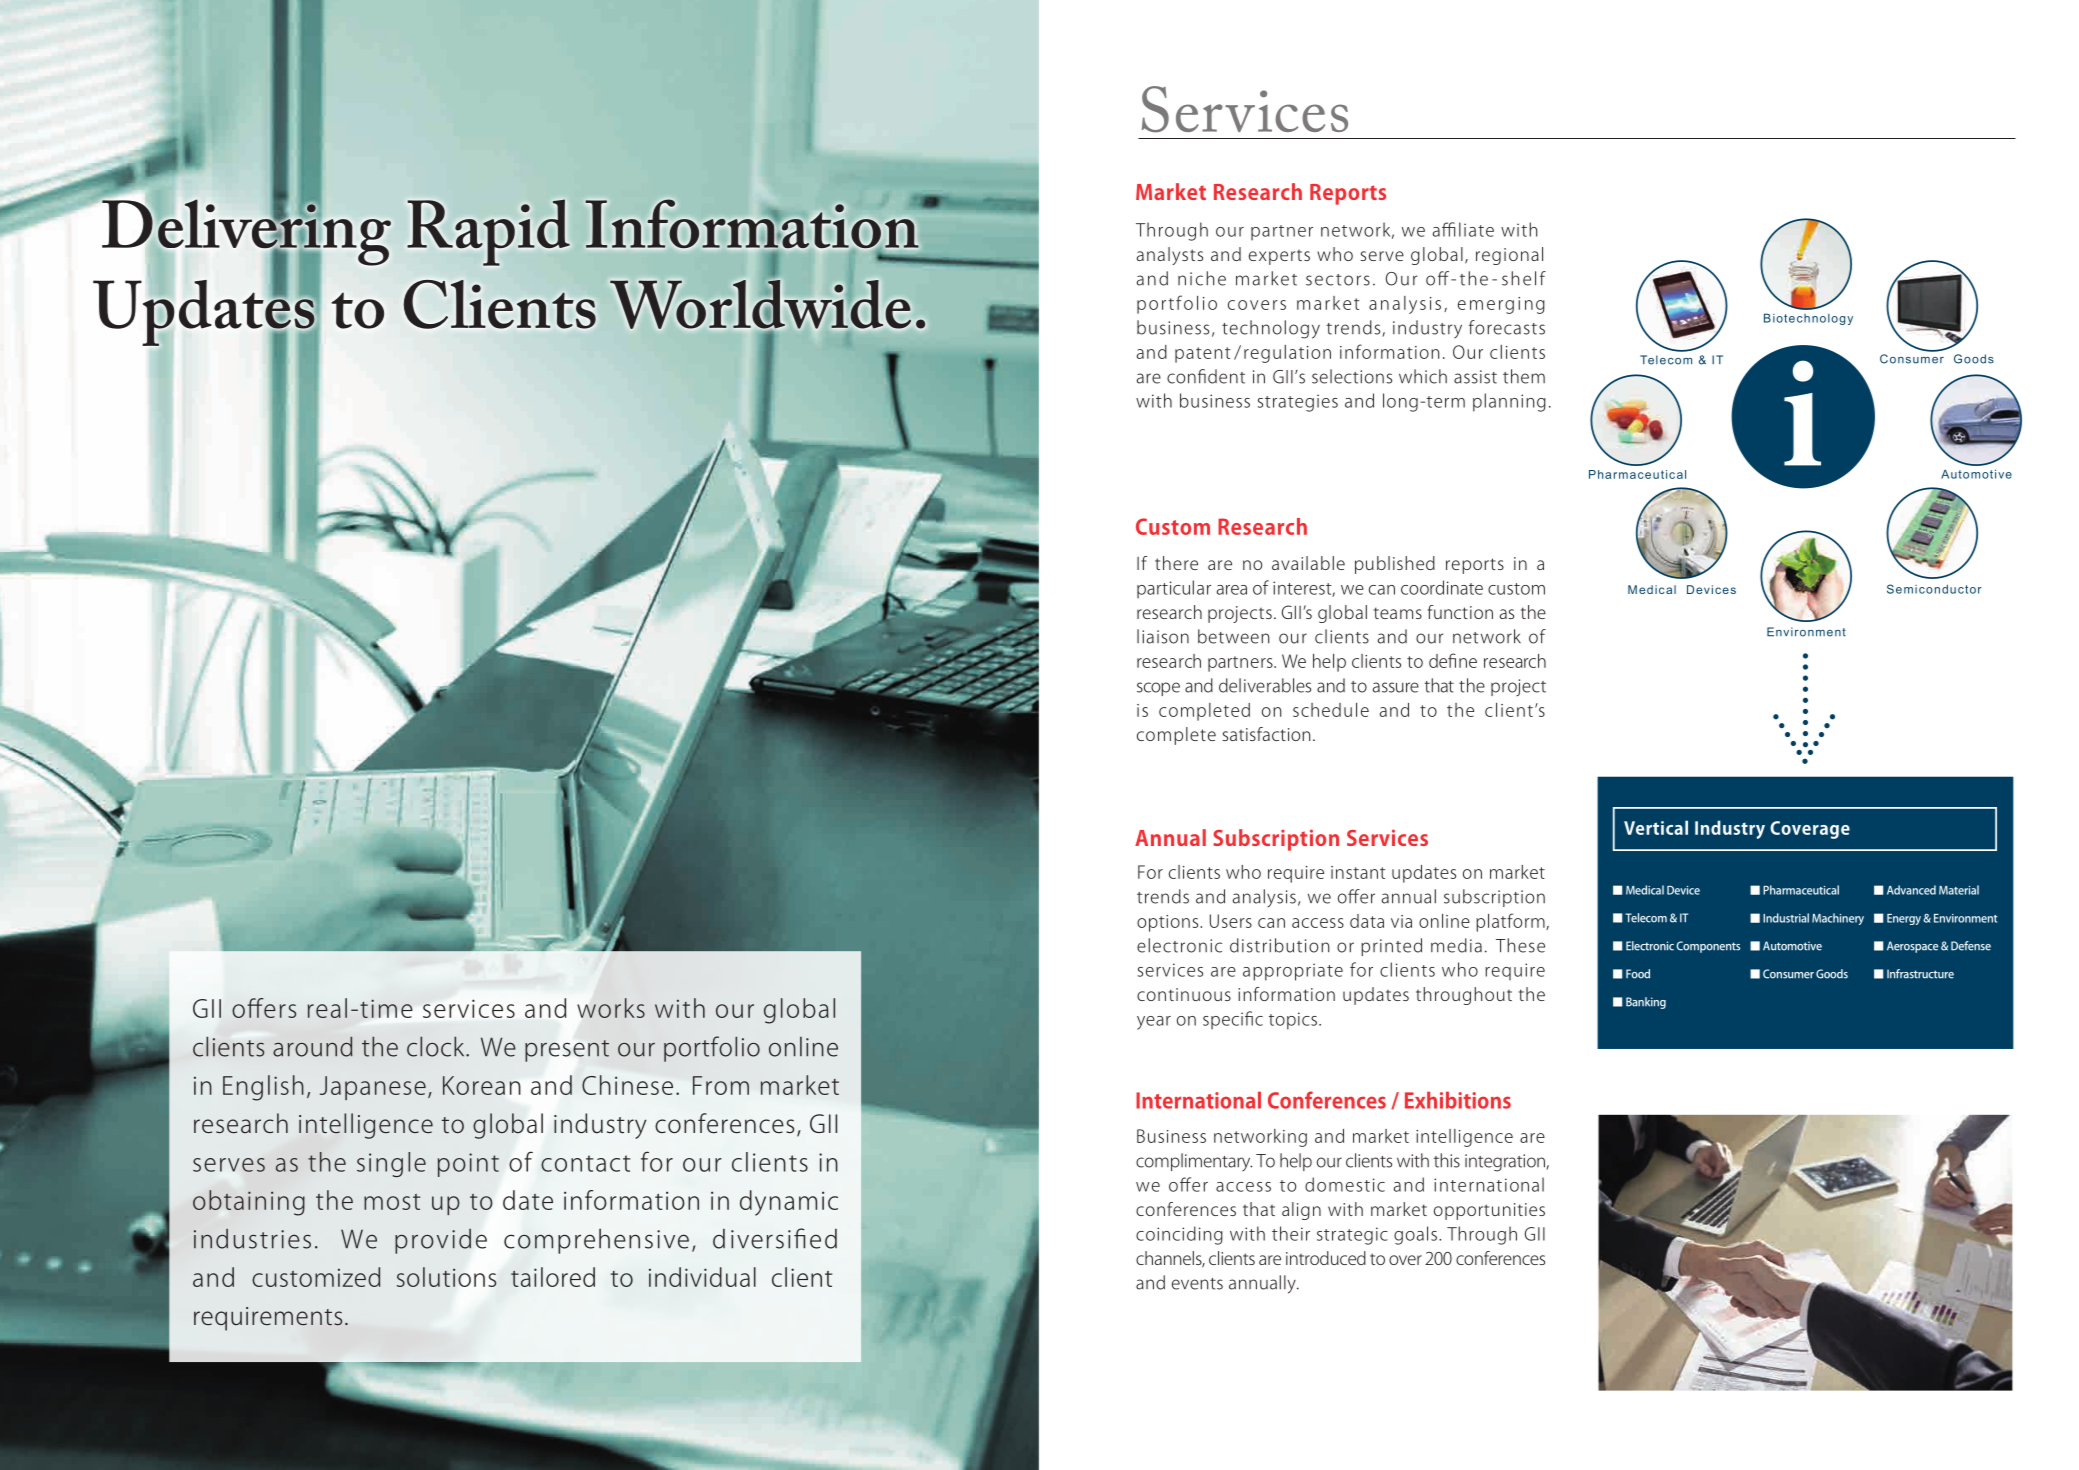 This page has width=2079, height=1470. I want to click on scope, so click(1158, 689).
